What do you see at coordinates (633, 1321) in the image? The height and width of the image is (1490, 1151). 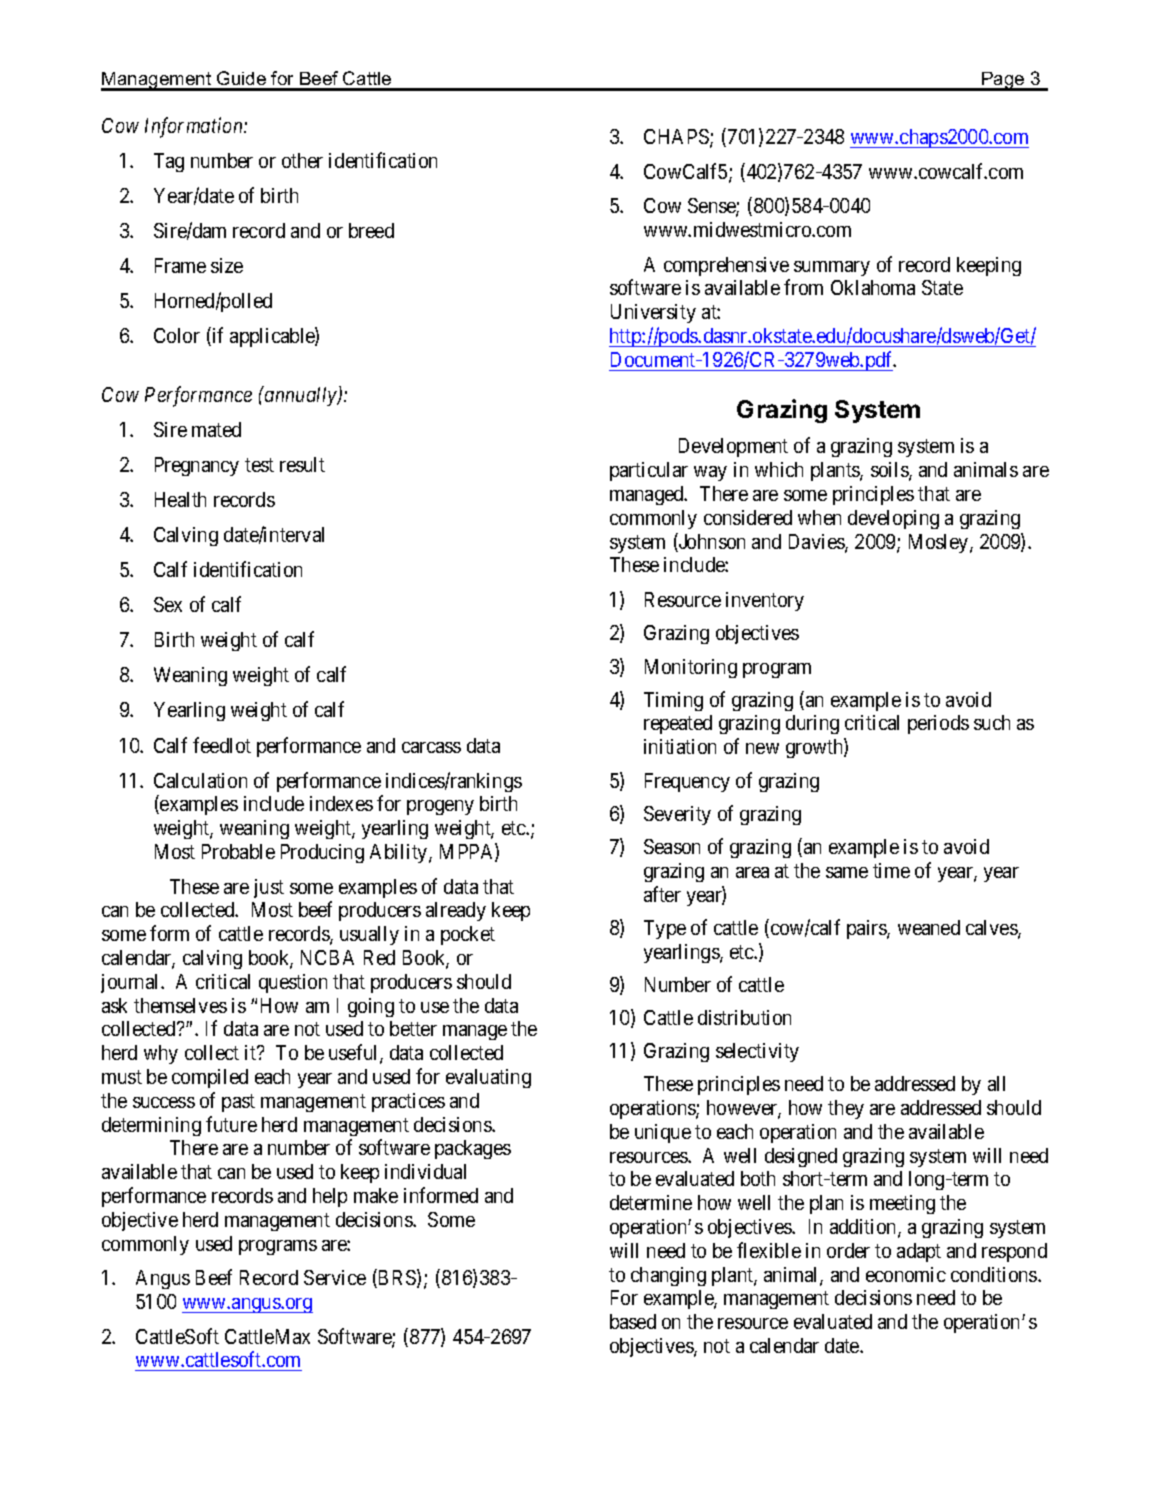 I see `based` at bounding box center [633, 1321].
